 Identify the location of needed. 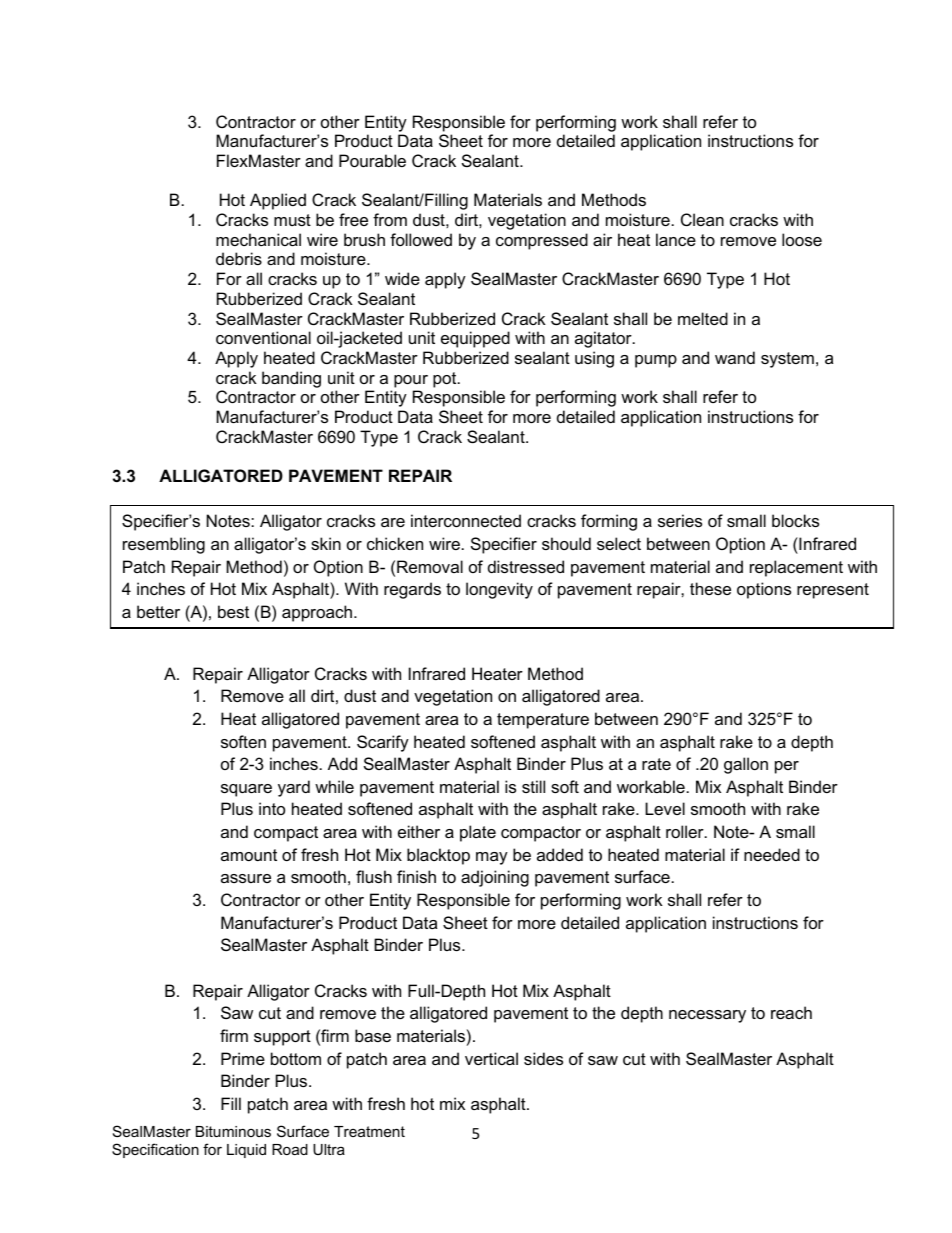
(772, 854).
